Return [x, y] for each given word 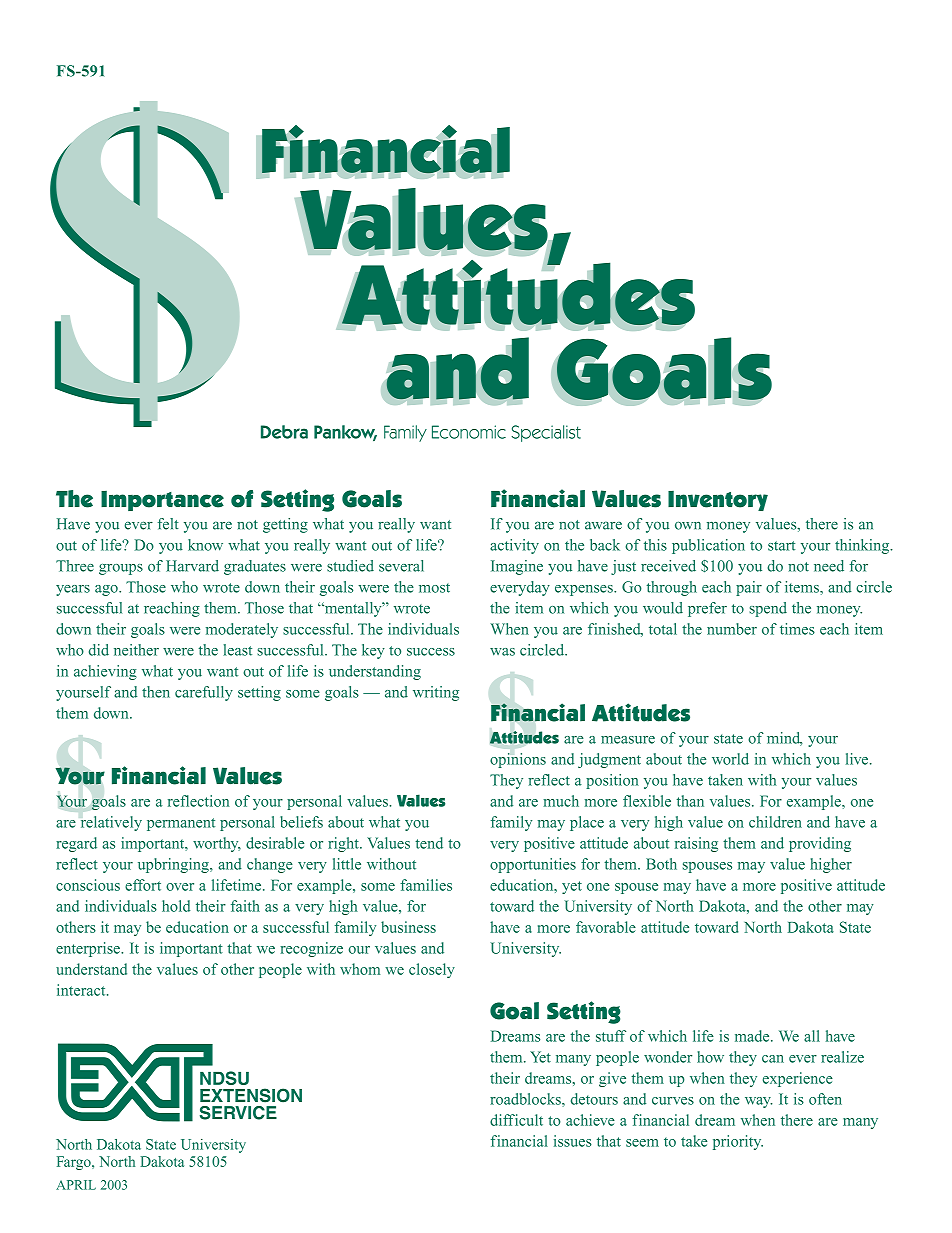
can [773, 1059]
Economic [469, 432]
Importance [162, 501]
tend [429, 843]
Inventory [718, 501]
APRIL [76, 1185]
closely [432, 970]
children [775, 822]
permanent [181, 824]
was [502, 652]
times [797, 629]
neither [136, 650]
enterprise [89, 949]
